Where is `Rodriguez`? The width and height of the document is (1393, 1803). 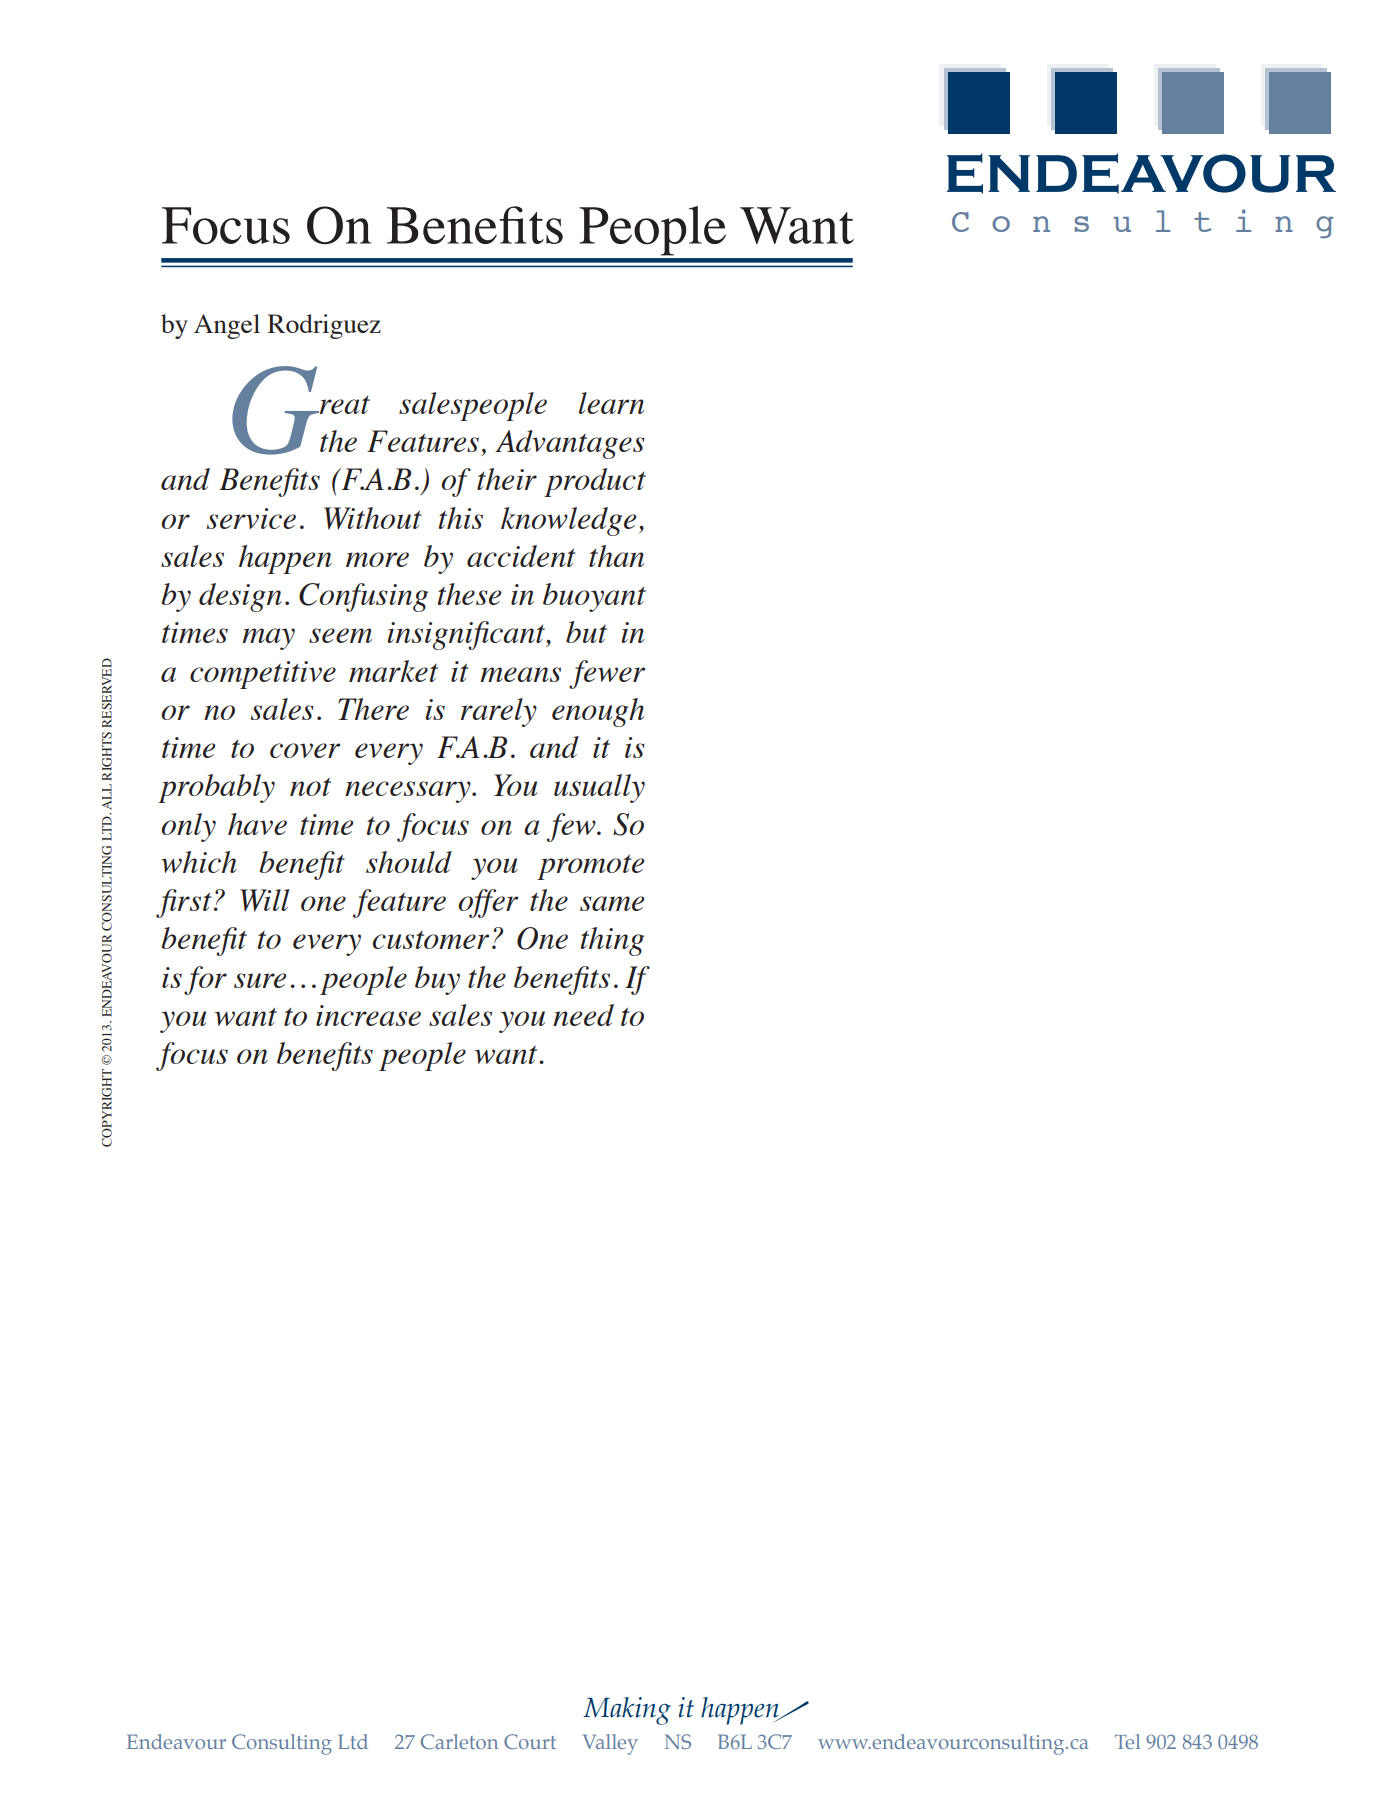 Rodriguez is located at coordinates (324, 326).
